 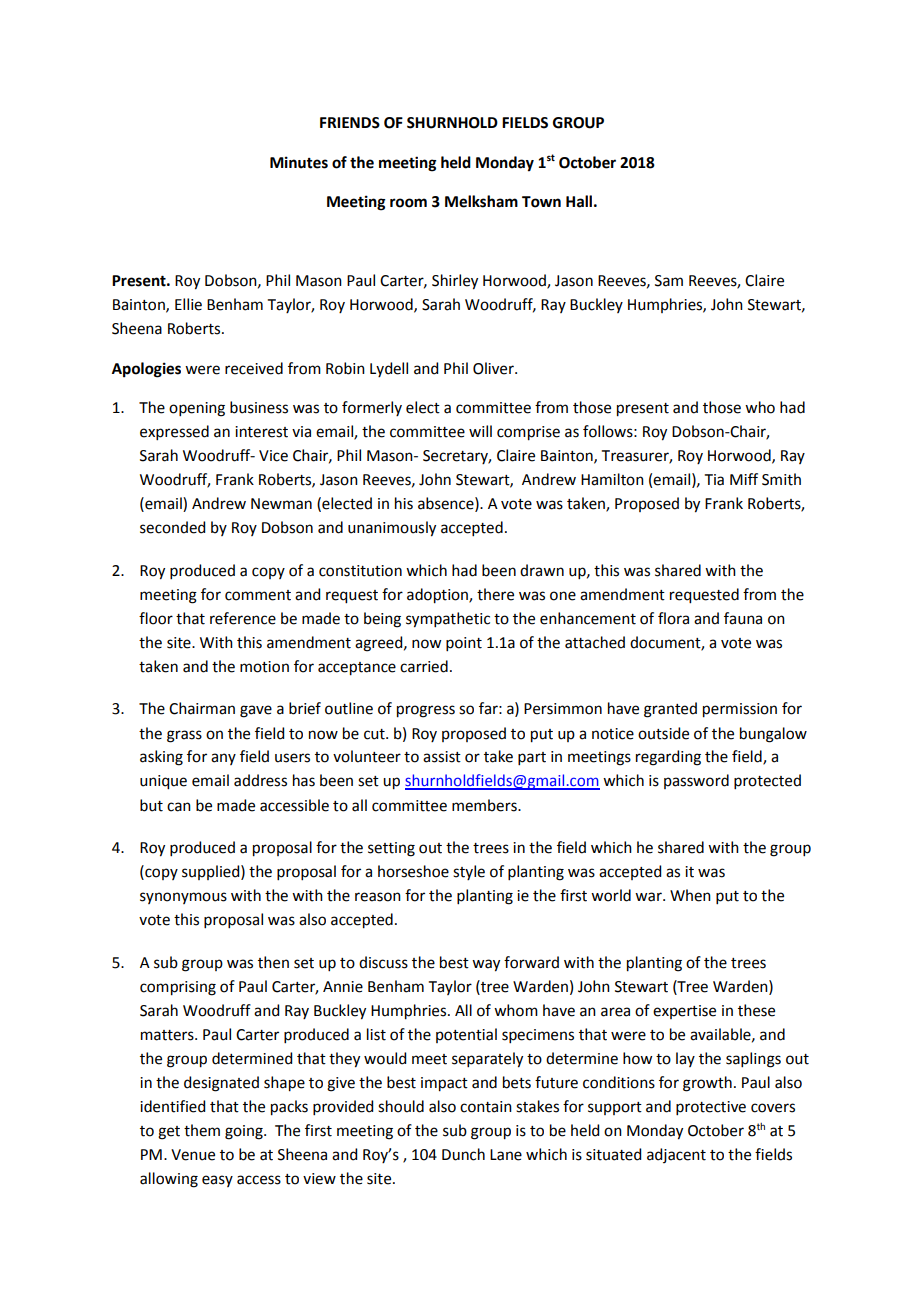 What do you see at coordinates (245, 1132) in the image?
I see `going` at bounding box center [245, 1132].
